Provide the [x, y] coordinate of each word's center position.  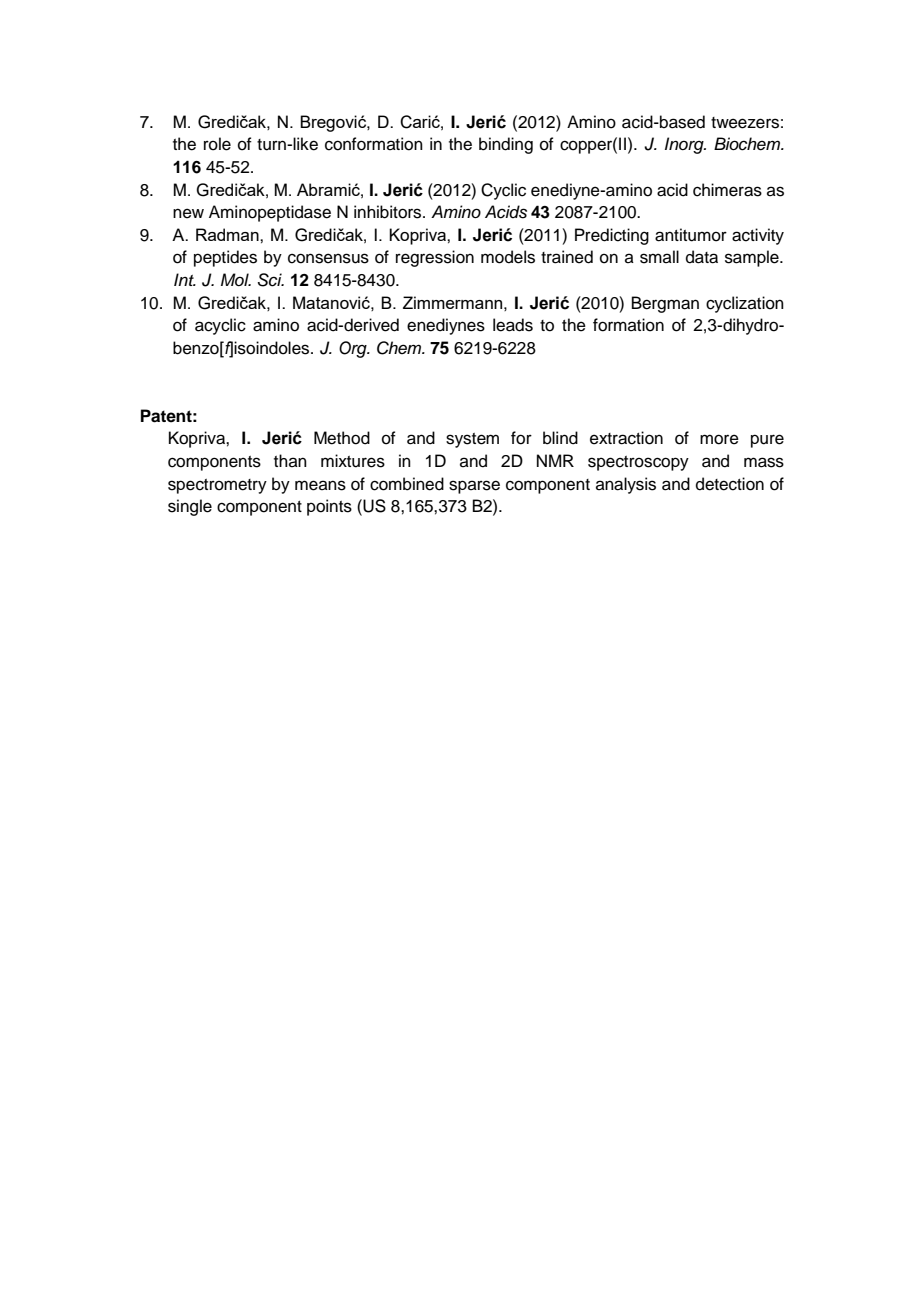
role [217, 144]
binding [506, 145]
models [508, 257]
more [719, 439]
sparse [474, 487]
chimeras [727, 190]
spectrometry [217, 486]
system [472, 440]
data [702, 257]
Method [342, 438]
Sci [271, 280]
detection [730, 484]
